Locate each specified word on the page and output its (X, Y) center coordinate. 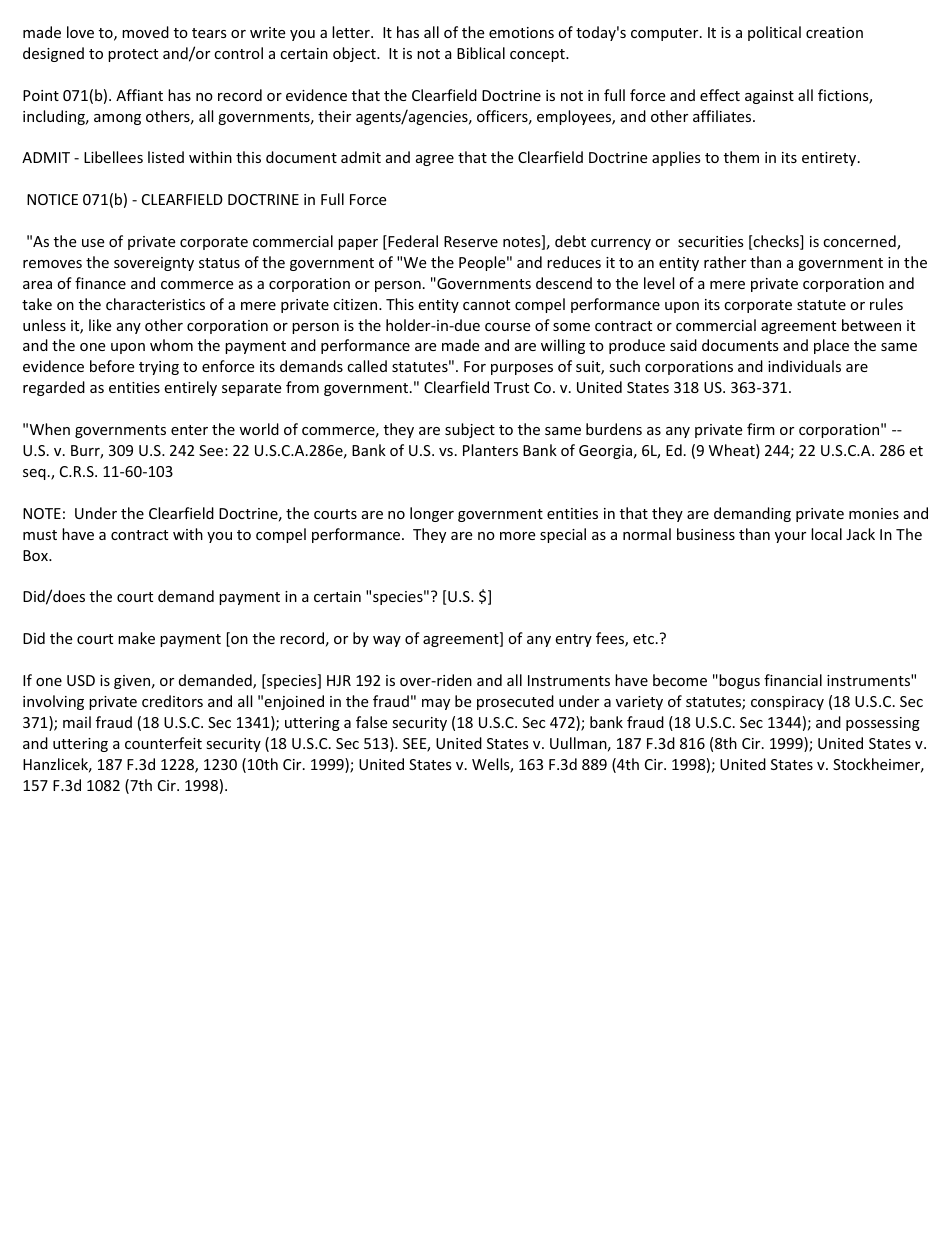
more (517, 536)
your (790, 537)
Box (36, 555)
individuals (804, 366)
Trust (511, 387)
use (93, 243)
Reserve (471, 241)
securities (711, 241)
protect (133, 55)
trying (159, 368)
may (436, 704)
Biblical (481, 53)
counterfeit (163, 743)
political (774, 33)
